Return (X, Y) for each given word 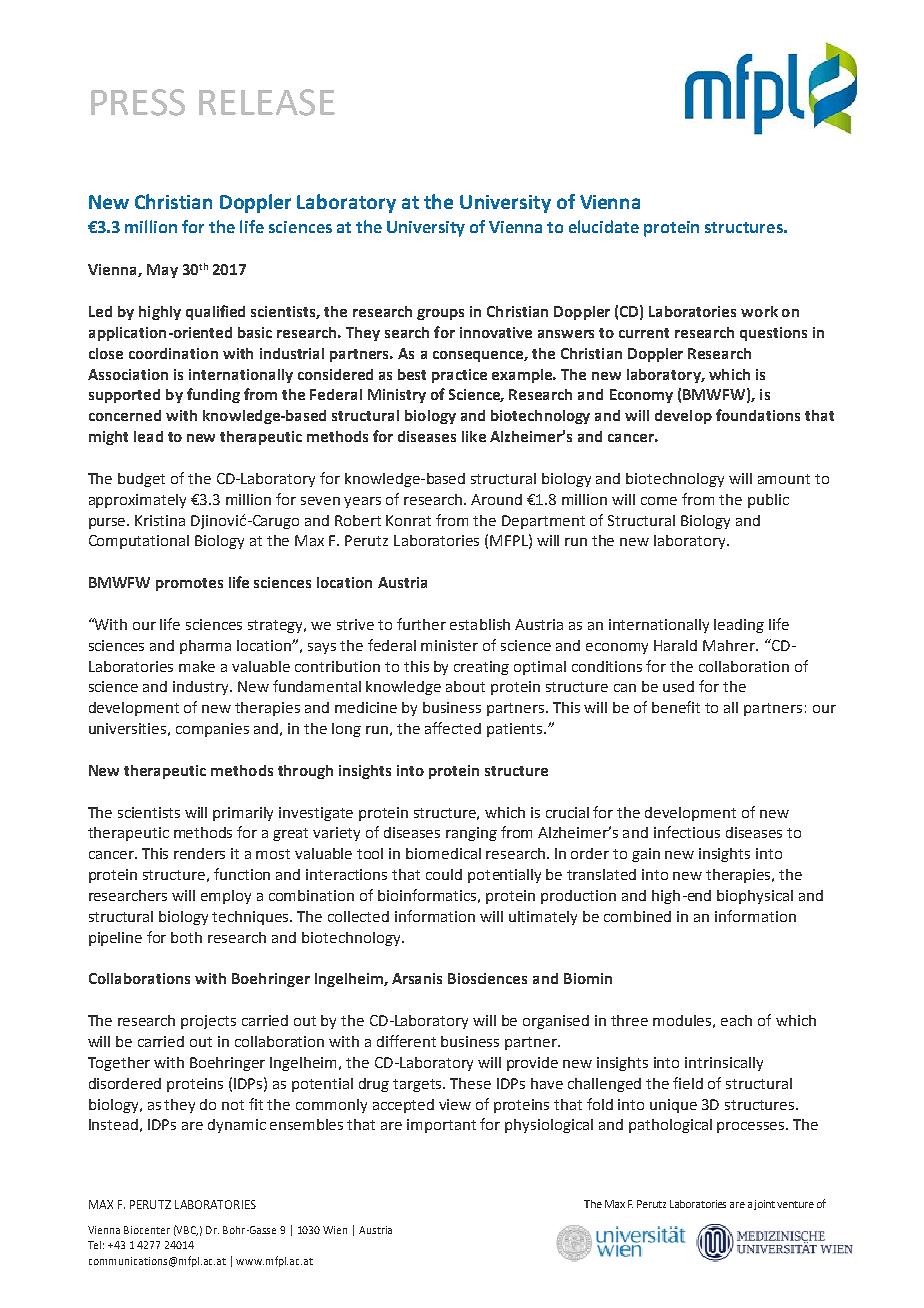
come (659, 501)
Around (496, 499)
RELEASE (267, 102)
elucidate (604, 226)
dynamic (237, 1126)
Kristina (160, 520)
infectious (687, 832)
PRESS (138, 102)
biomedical (443, 853)
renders (199, 853)
